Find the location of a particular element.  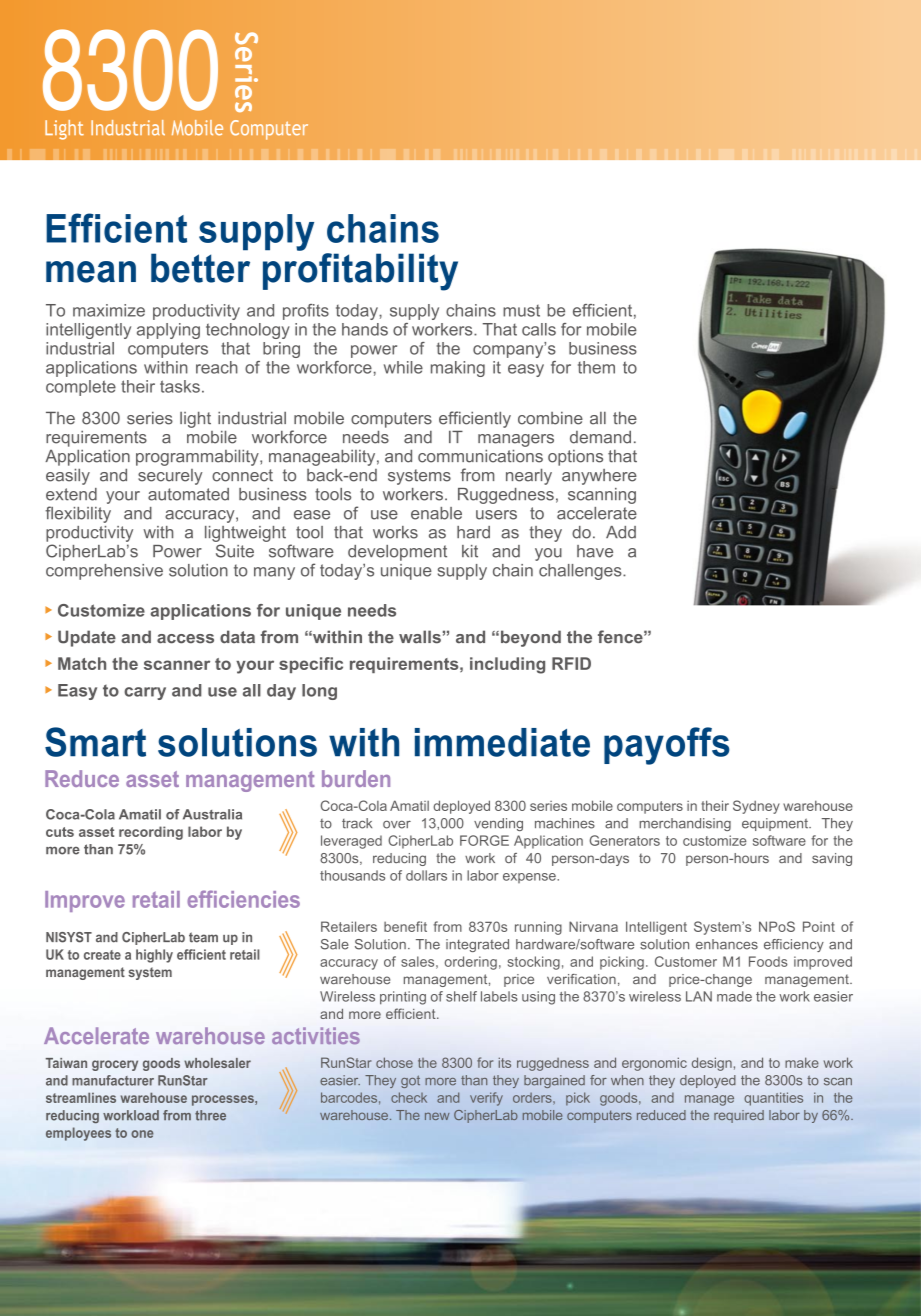

kit is located at coordinates (470, 551).
